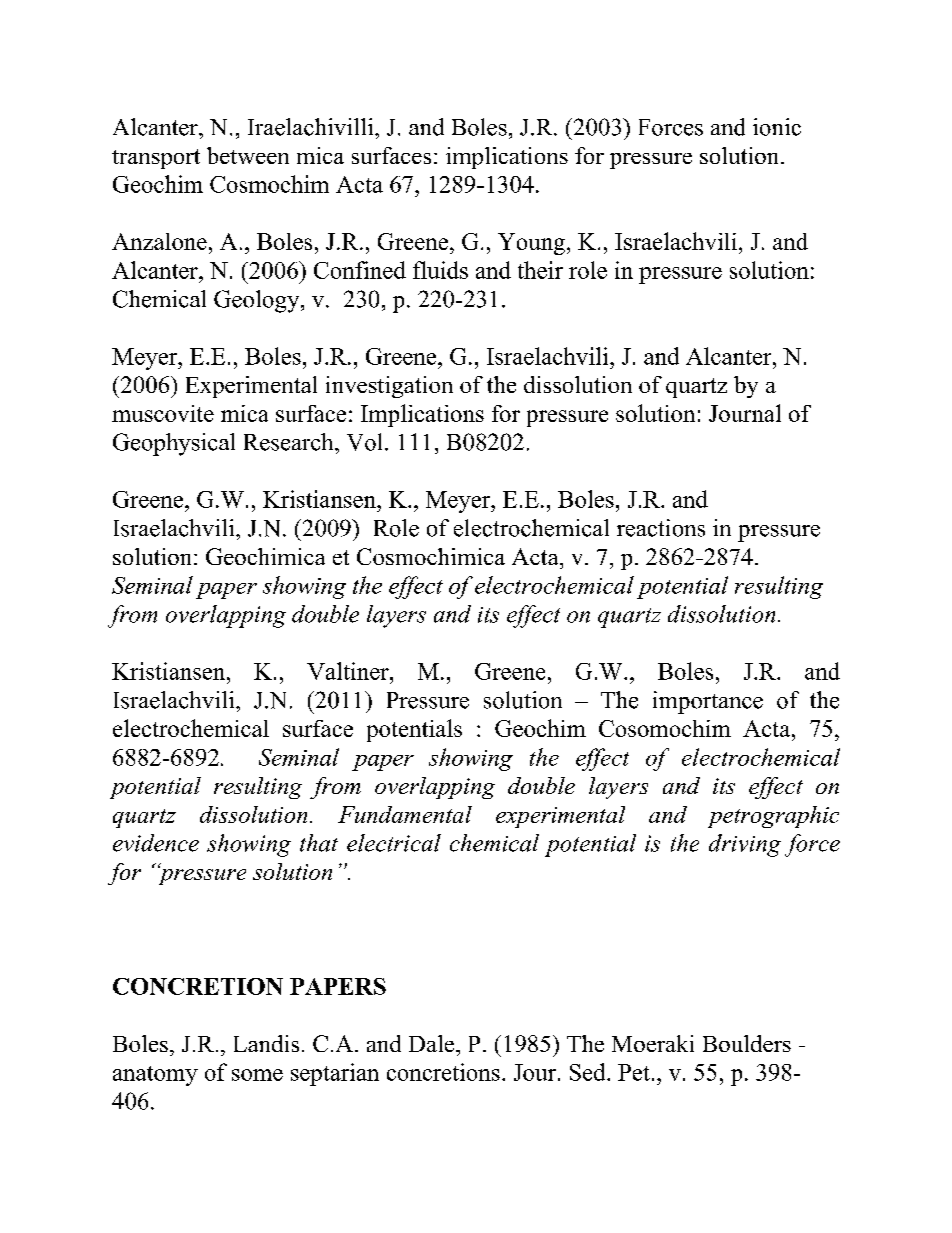  What do you see at coordinates (248, 155) in the document?
I see `between` at bounding box center [248, 155].
